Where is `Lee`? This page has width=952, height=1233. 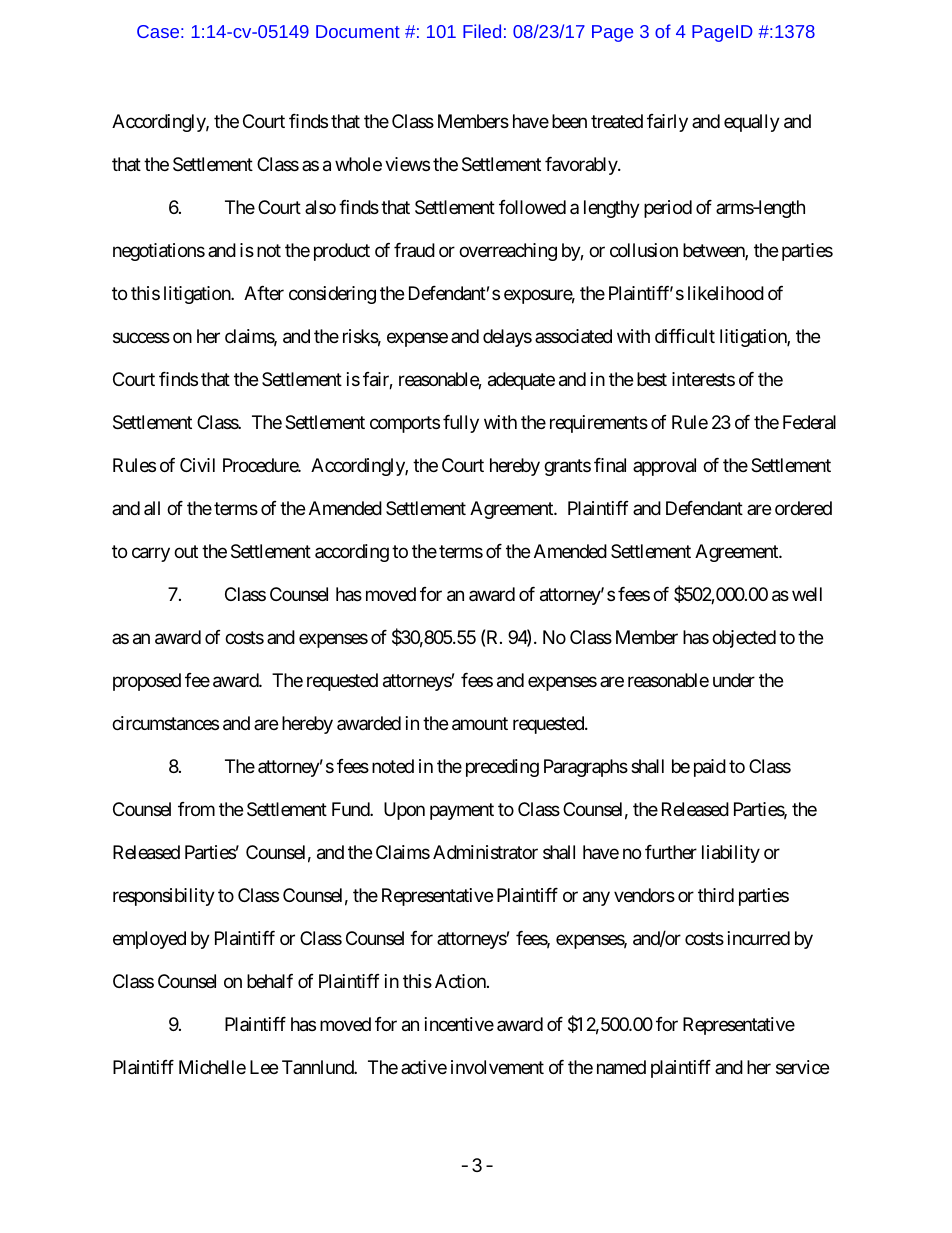 Lee is located at coordinates (264, 1067).
